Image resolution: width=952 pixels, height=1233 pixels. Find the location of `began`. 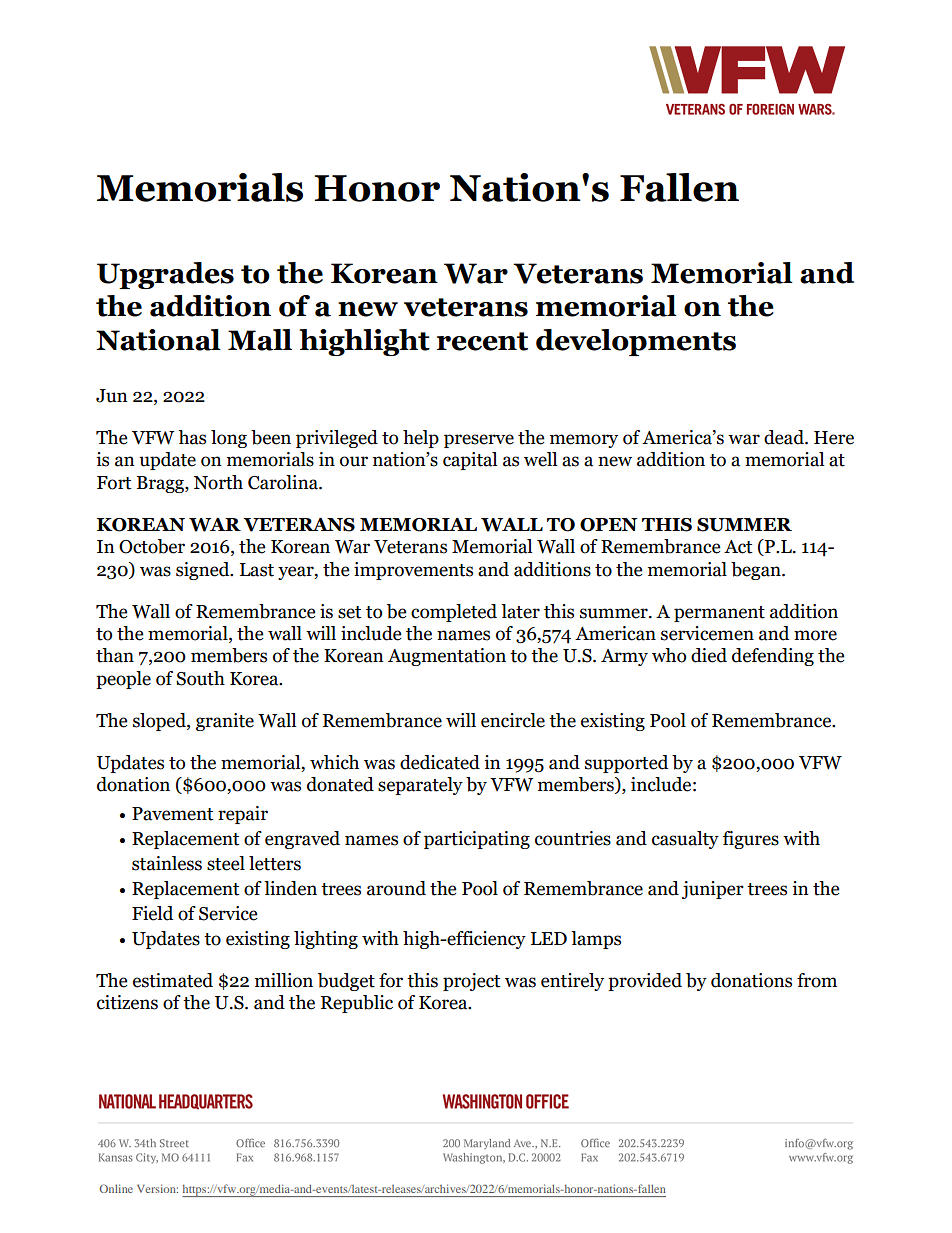

began is located at coordinates (757, 571).
